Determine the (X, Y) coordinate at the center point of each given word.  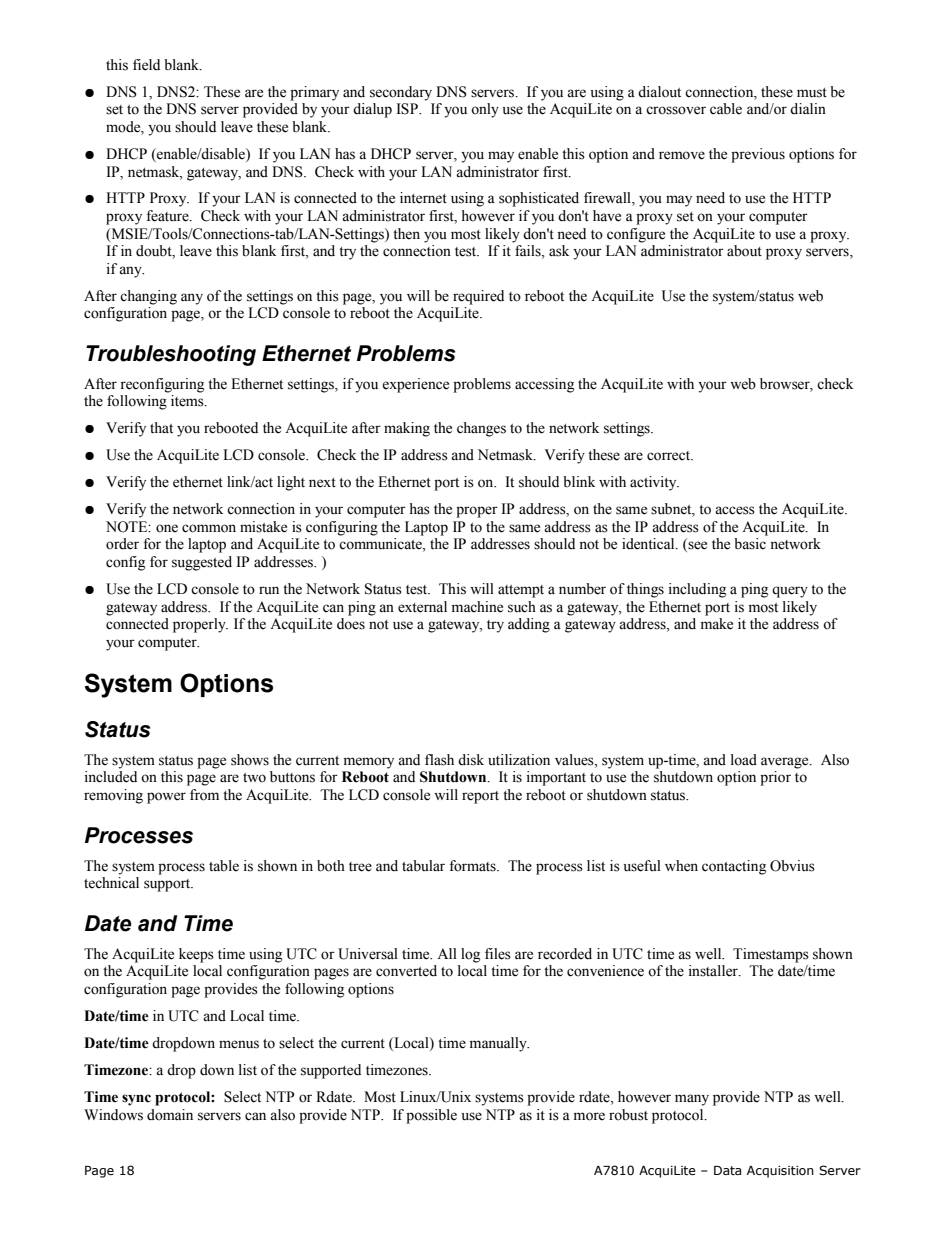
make (717, 624)
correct (670, 456)
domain (170, 1115)
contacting (734, 867)
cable (726, 109)
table (224, 866)
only (485, 110)
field (146, 65)
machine (477, 607)
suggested (202, 563)
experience (415, 385)
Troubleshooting (171, 355)
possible (431, 1116)
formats (473, 866)
